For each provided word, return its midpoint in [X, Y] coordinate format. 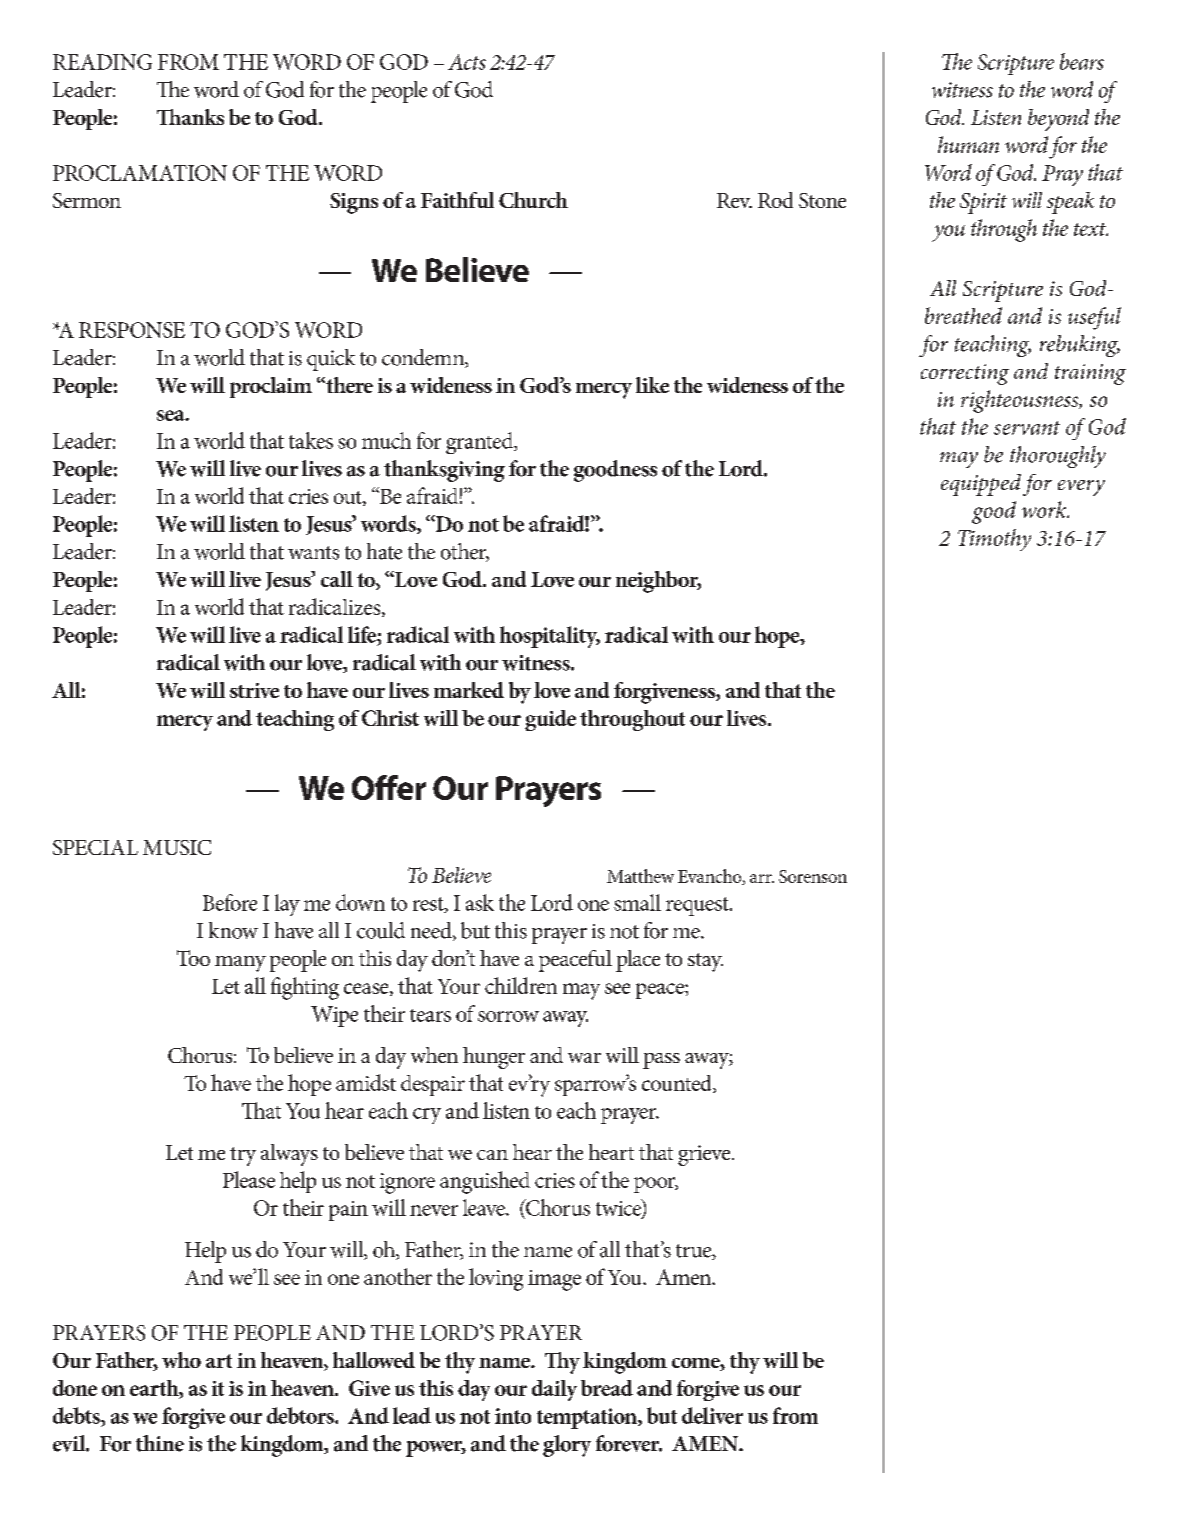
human [968, 144]
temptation [588, 1418]
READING [102, 62]
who [181, 1360]
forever [629, 1443]
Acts [467, 62]
